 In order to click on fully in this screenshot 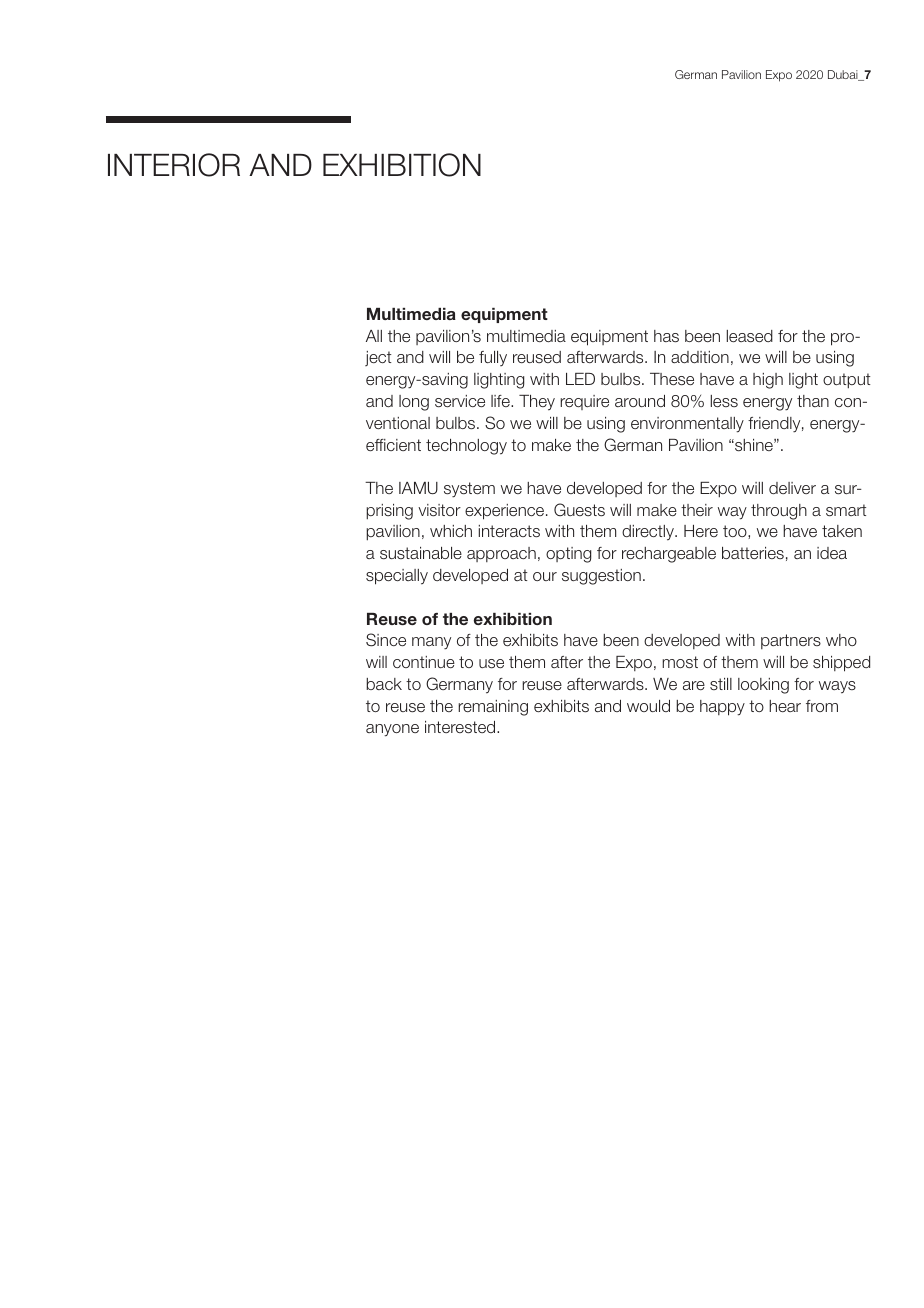, I will do `click(493, 358)`.
